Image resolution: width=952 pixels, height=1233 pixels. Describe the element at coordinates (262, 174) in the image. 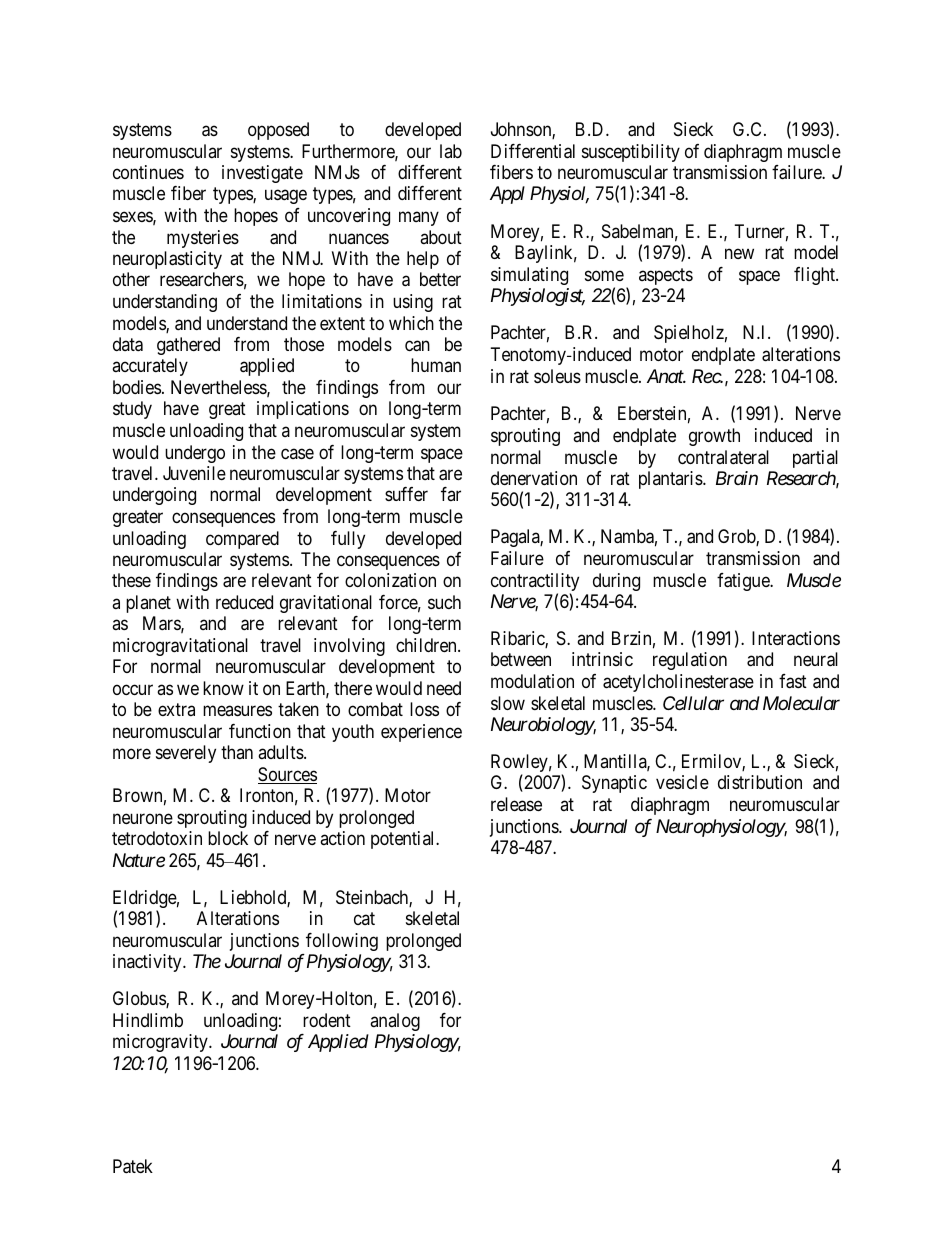

I see `investigate` at that location.
